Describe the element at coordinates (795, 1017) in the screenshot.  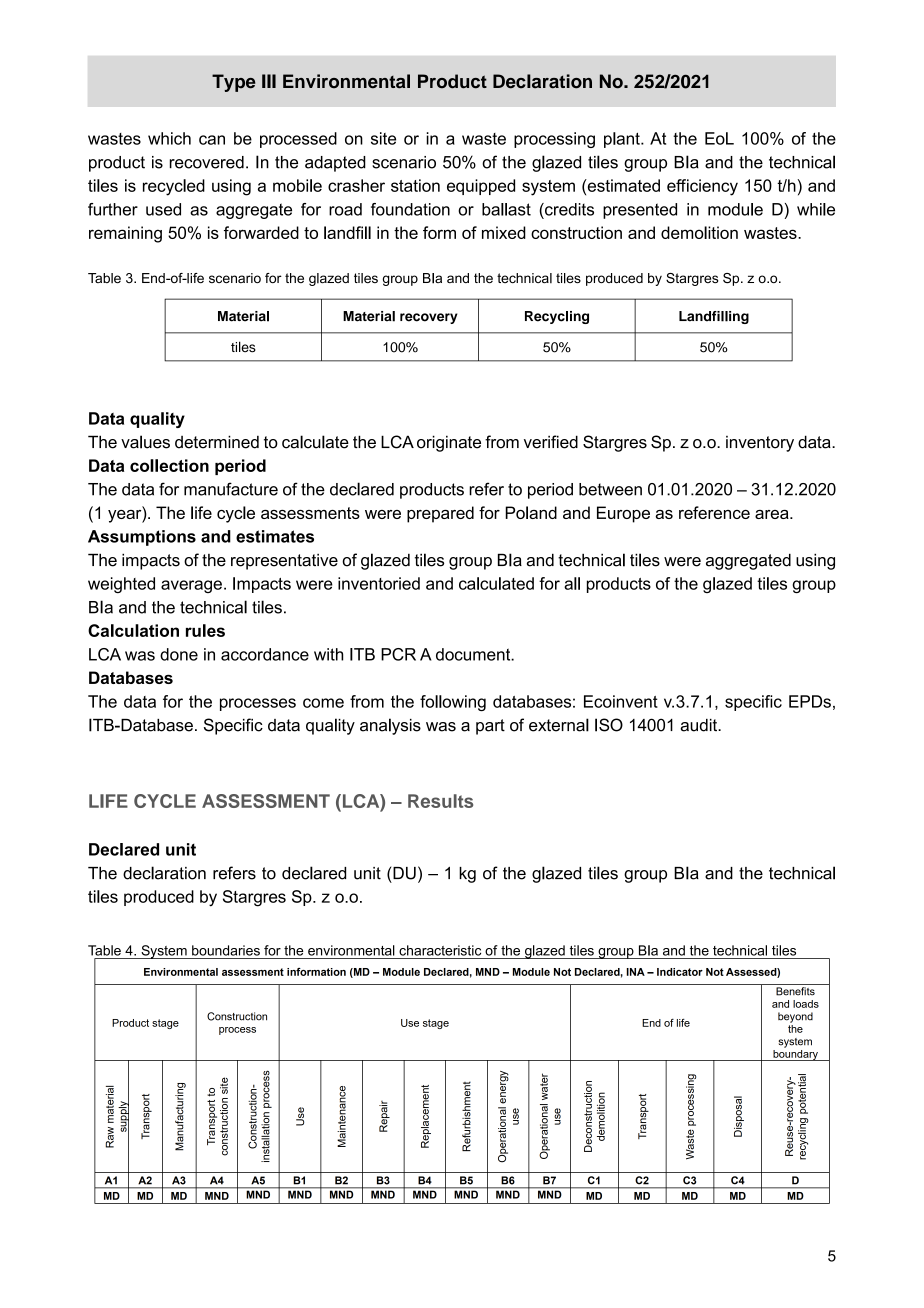
I see `beyond` at that location.
